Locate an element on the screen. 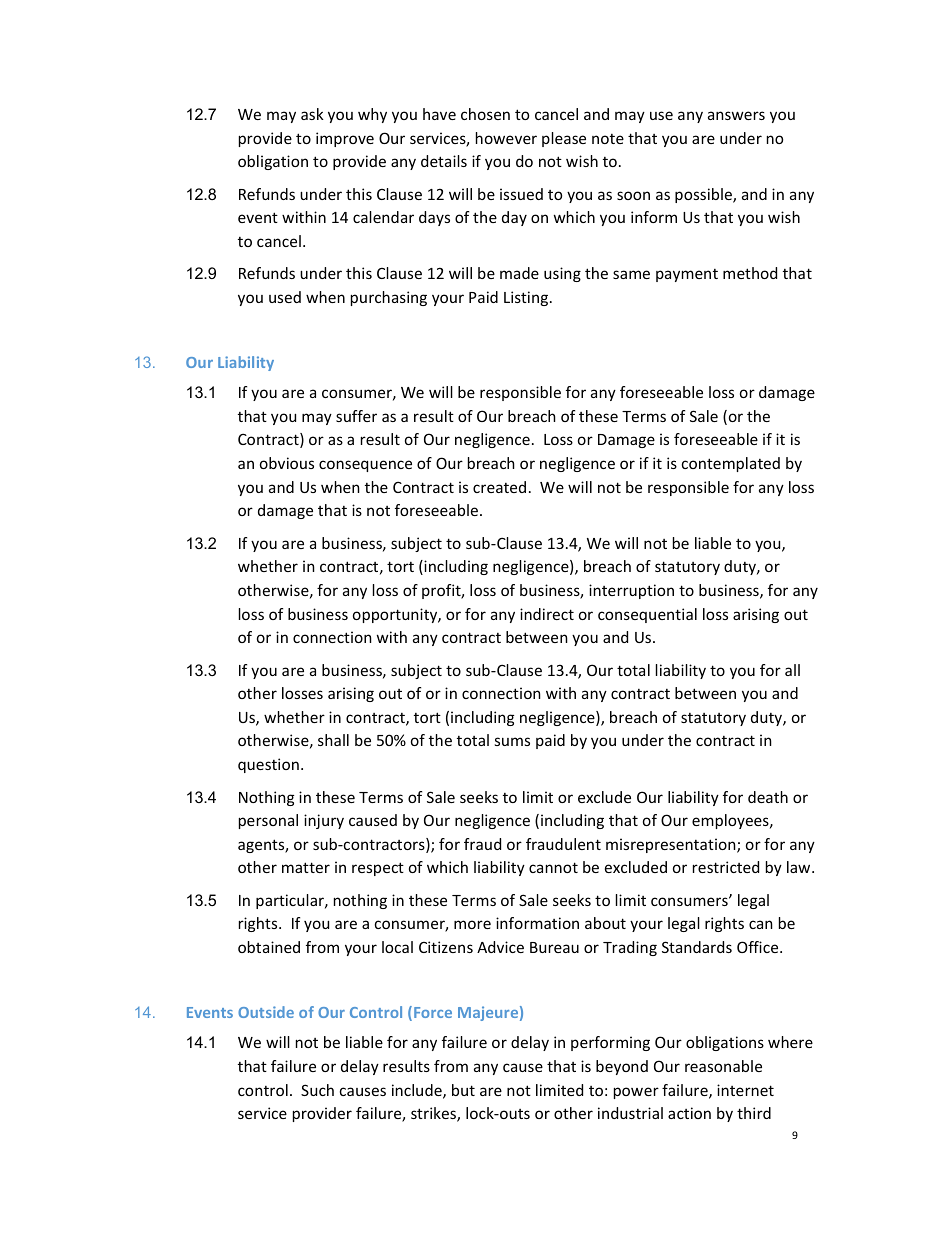  Such is located at coordinates (317, 1090).
